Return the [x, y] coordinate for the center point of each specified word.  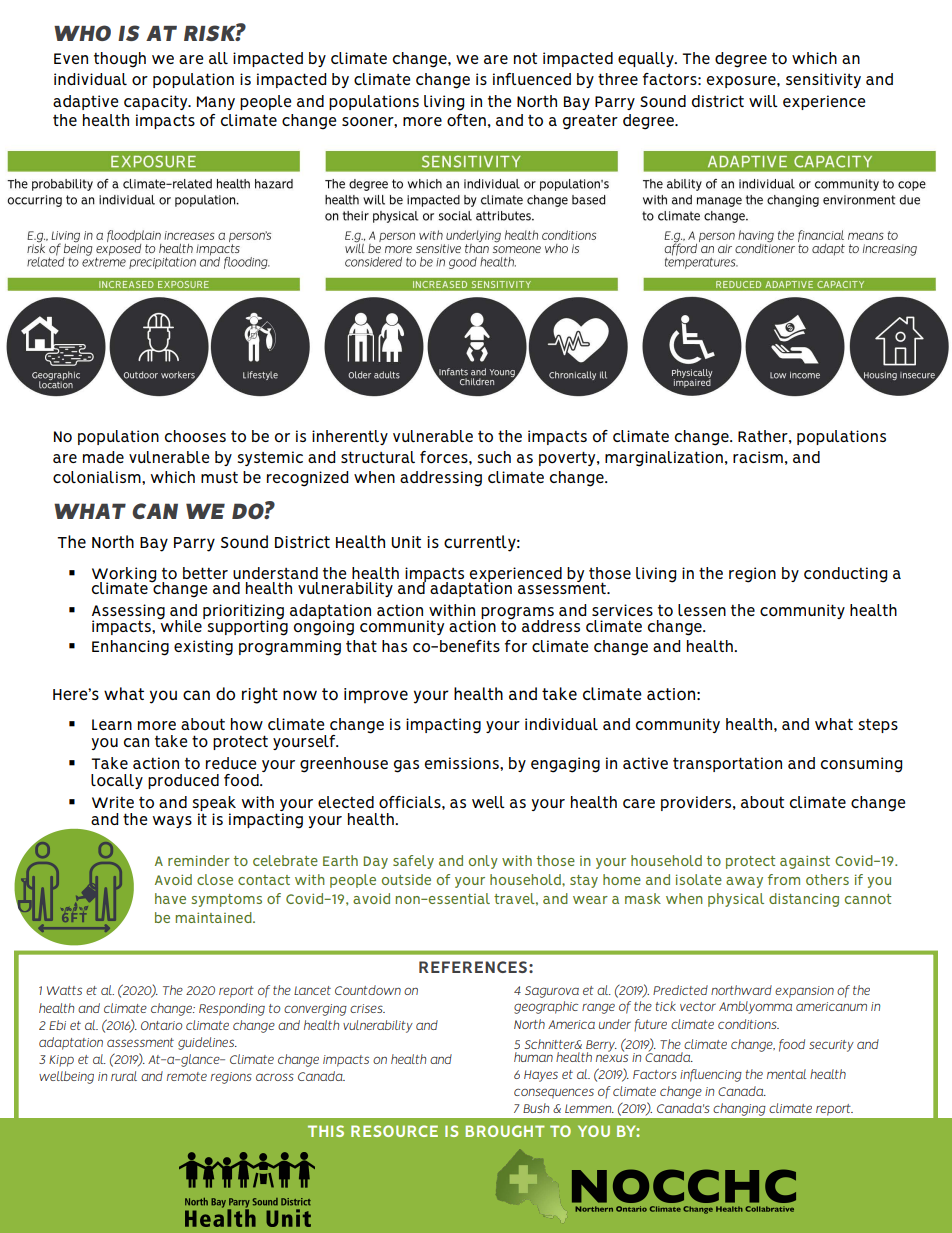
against [805, 862]
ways [172, 822]
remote [187, 1076]
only [483, 862]
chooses [195, 436]
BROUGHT [505, 1131]
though [120, 60]
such [494, 457]
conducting [845, 575]
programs [517, 614]
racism [758, 457]
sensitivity [823, 80]
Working [124, 575]
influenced [532, 79]
